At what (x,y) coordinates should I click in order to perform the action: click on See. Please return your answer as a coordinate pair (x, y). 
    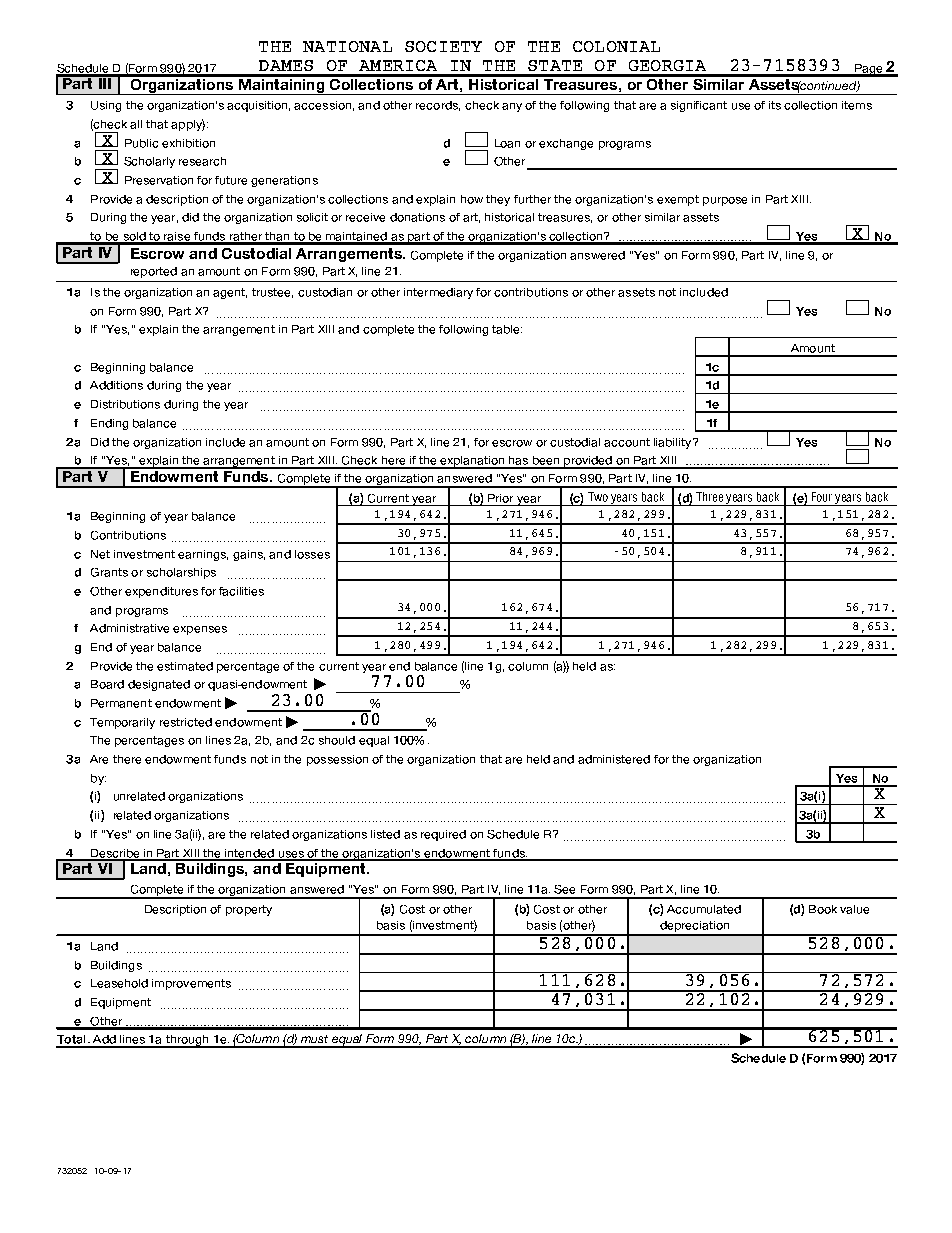
    Looking at the image, I should click on (564, 889).
